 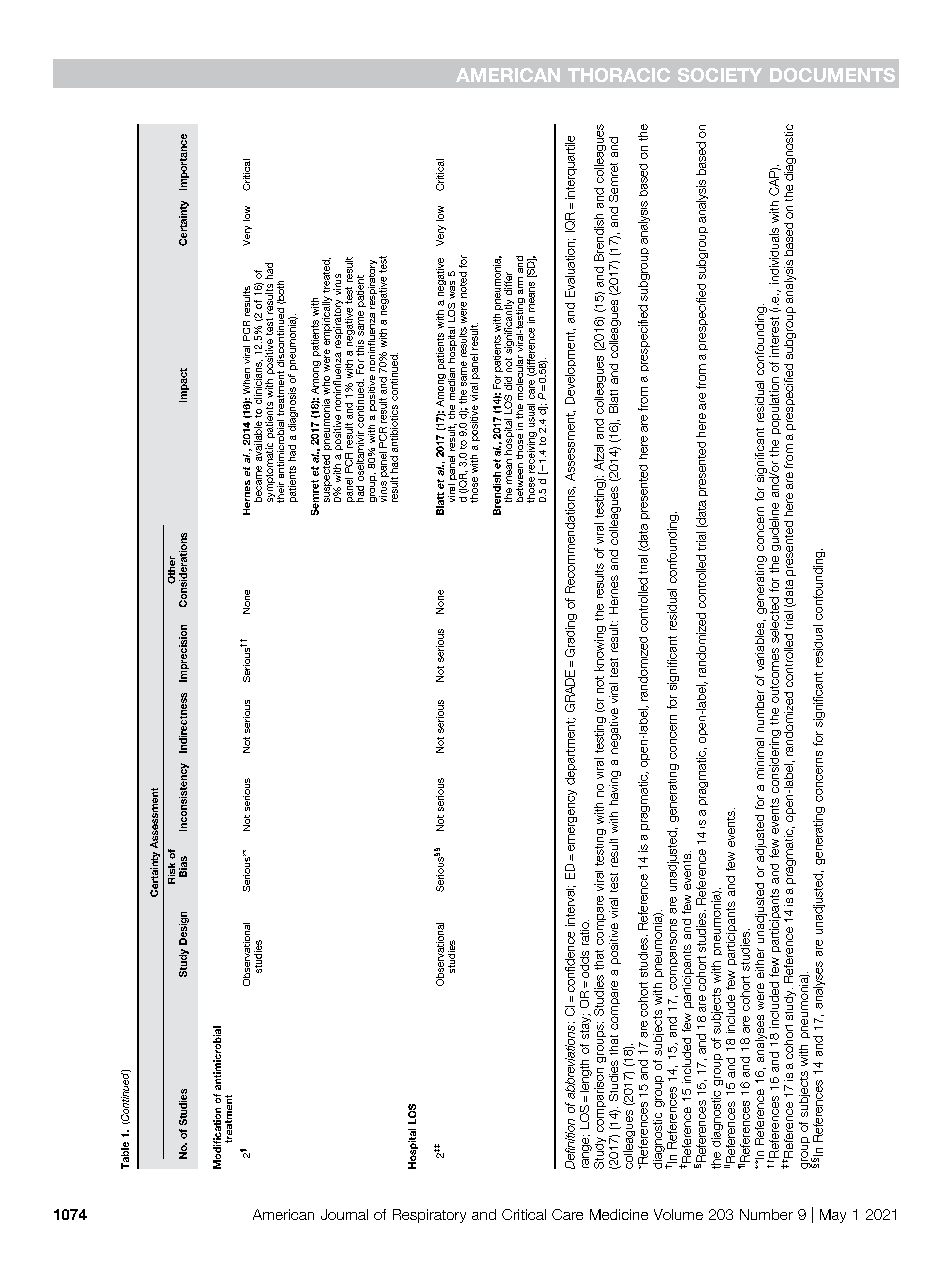 What do you see at coordinates (832, 75) in the screenshot?
I see `DOCUMENTS` at bounding box center [832, 75].
